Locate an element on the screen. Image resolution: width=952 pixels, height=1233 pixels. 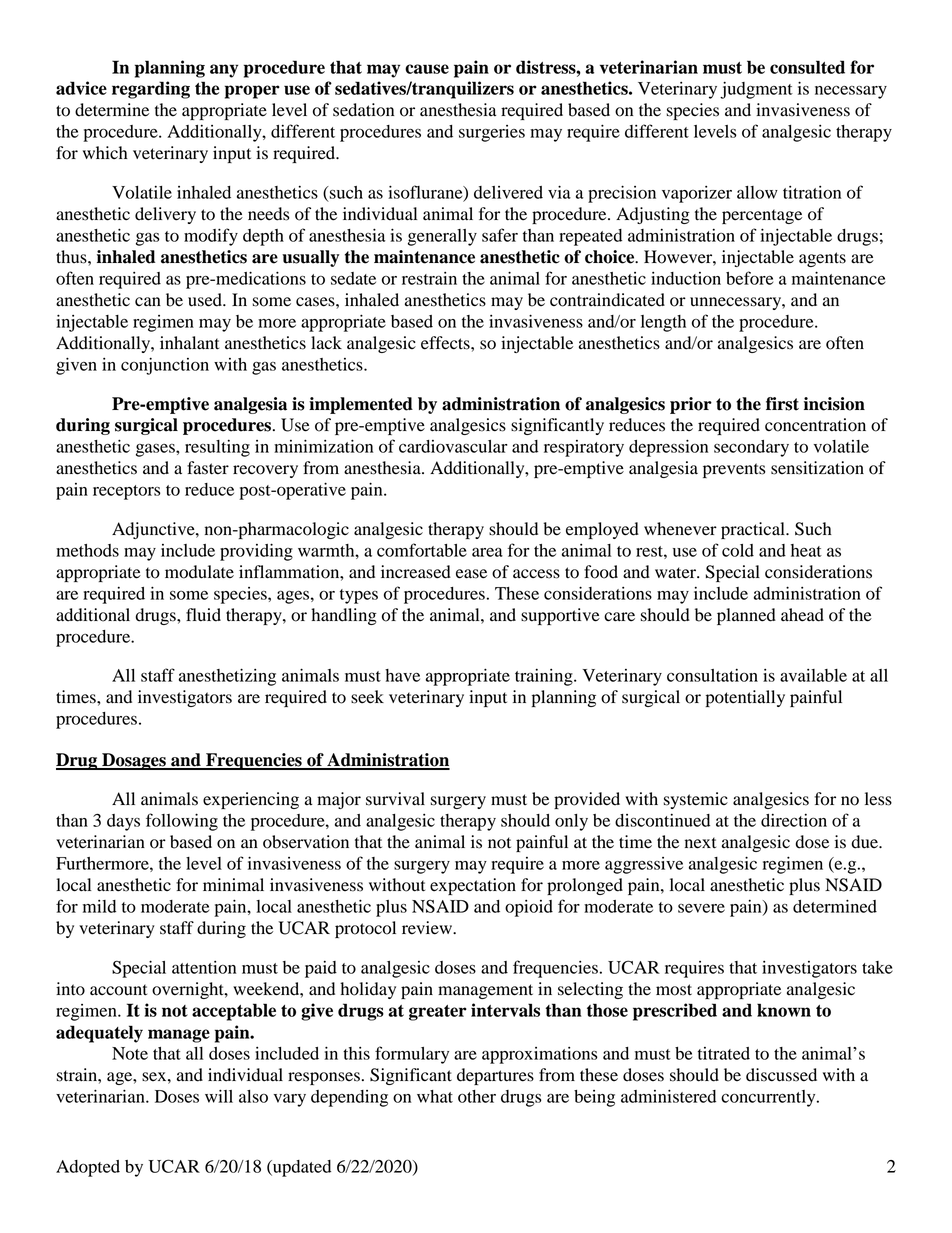
judgment is located at coordinates (756, 90).
